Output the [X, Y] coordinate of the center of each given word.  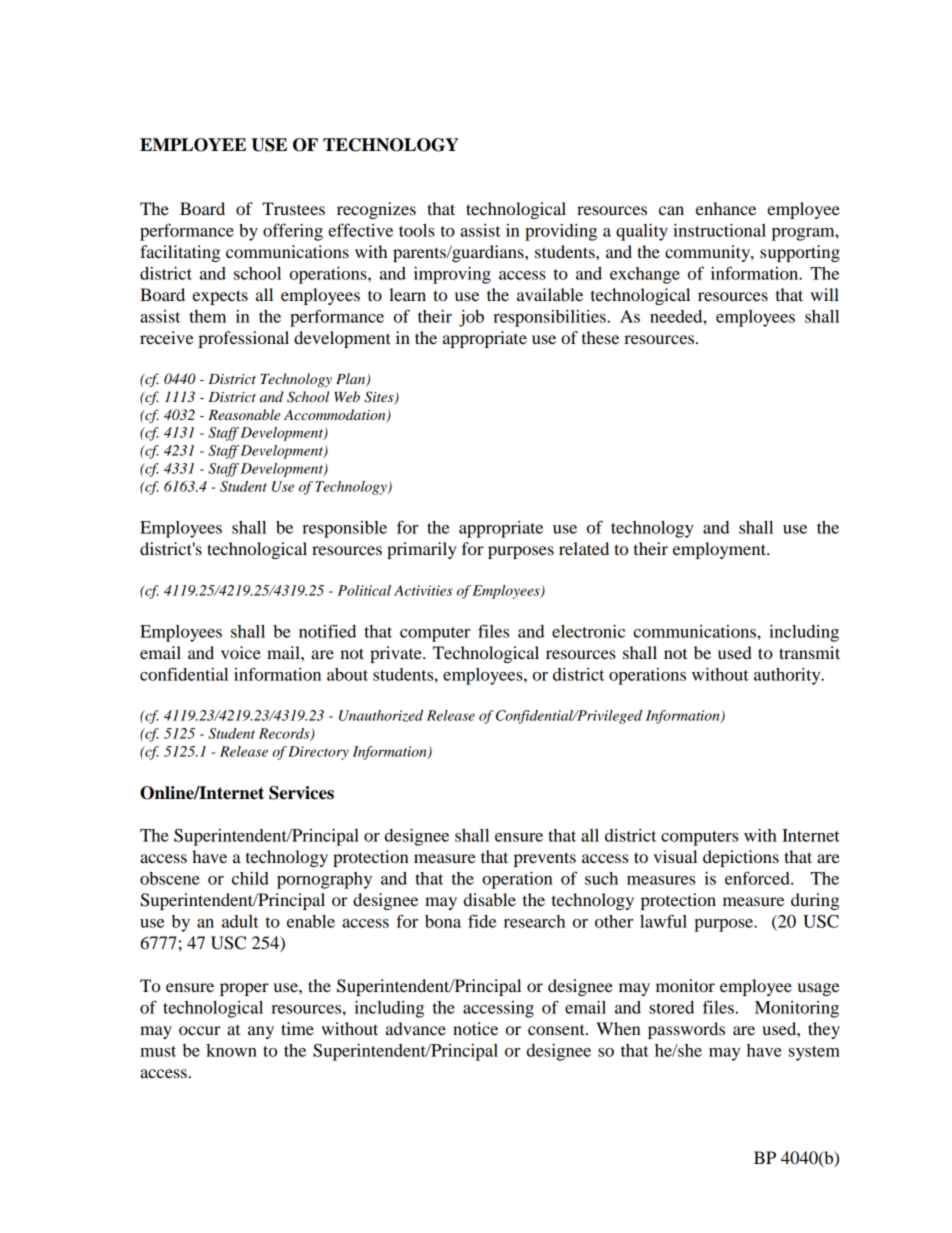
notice [475, 1028]
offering [293, 232]
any [261, 1032]
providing [561, 232]
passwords [686, 1030]
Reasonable [244, 414]
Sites [380, 398]
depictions [741, 858]
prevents [545, 859]
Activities [423, 590]
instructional [719, 230]
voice [241, 652]
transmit [809, 652]
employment [720, 550]
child [250, 878]
